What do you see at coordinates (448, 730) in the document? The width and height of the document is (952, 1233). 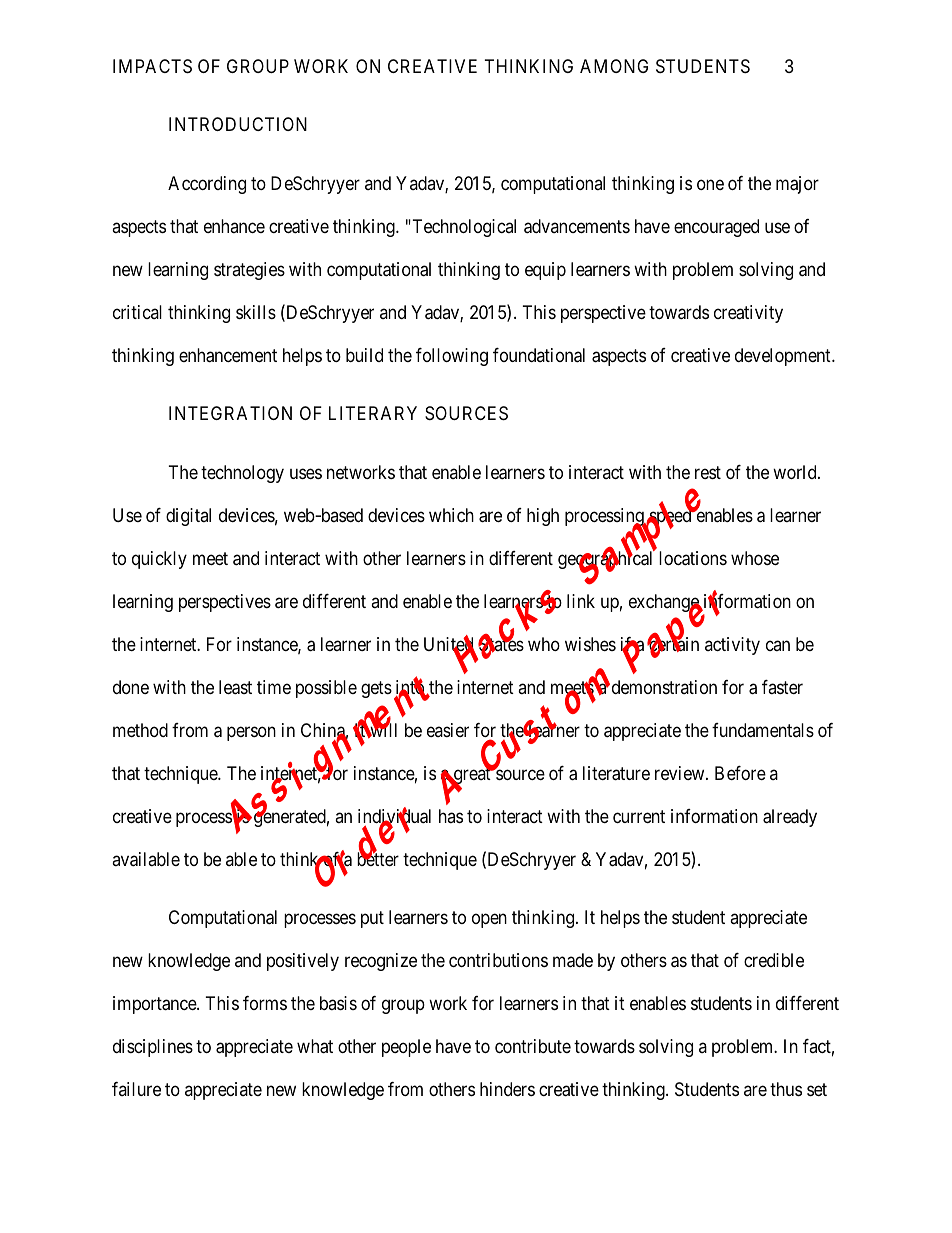 I see `easier` at bounding box center [448, 730].
